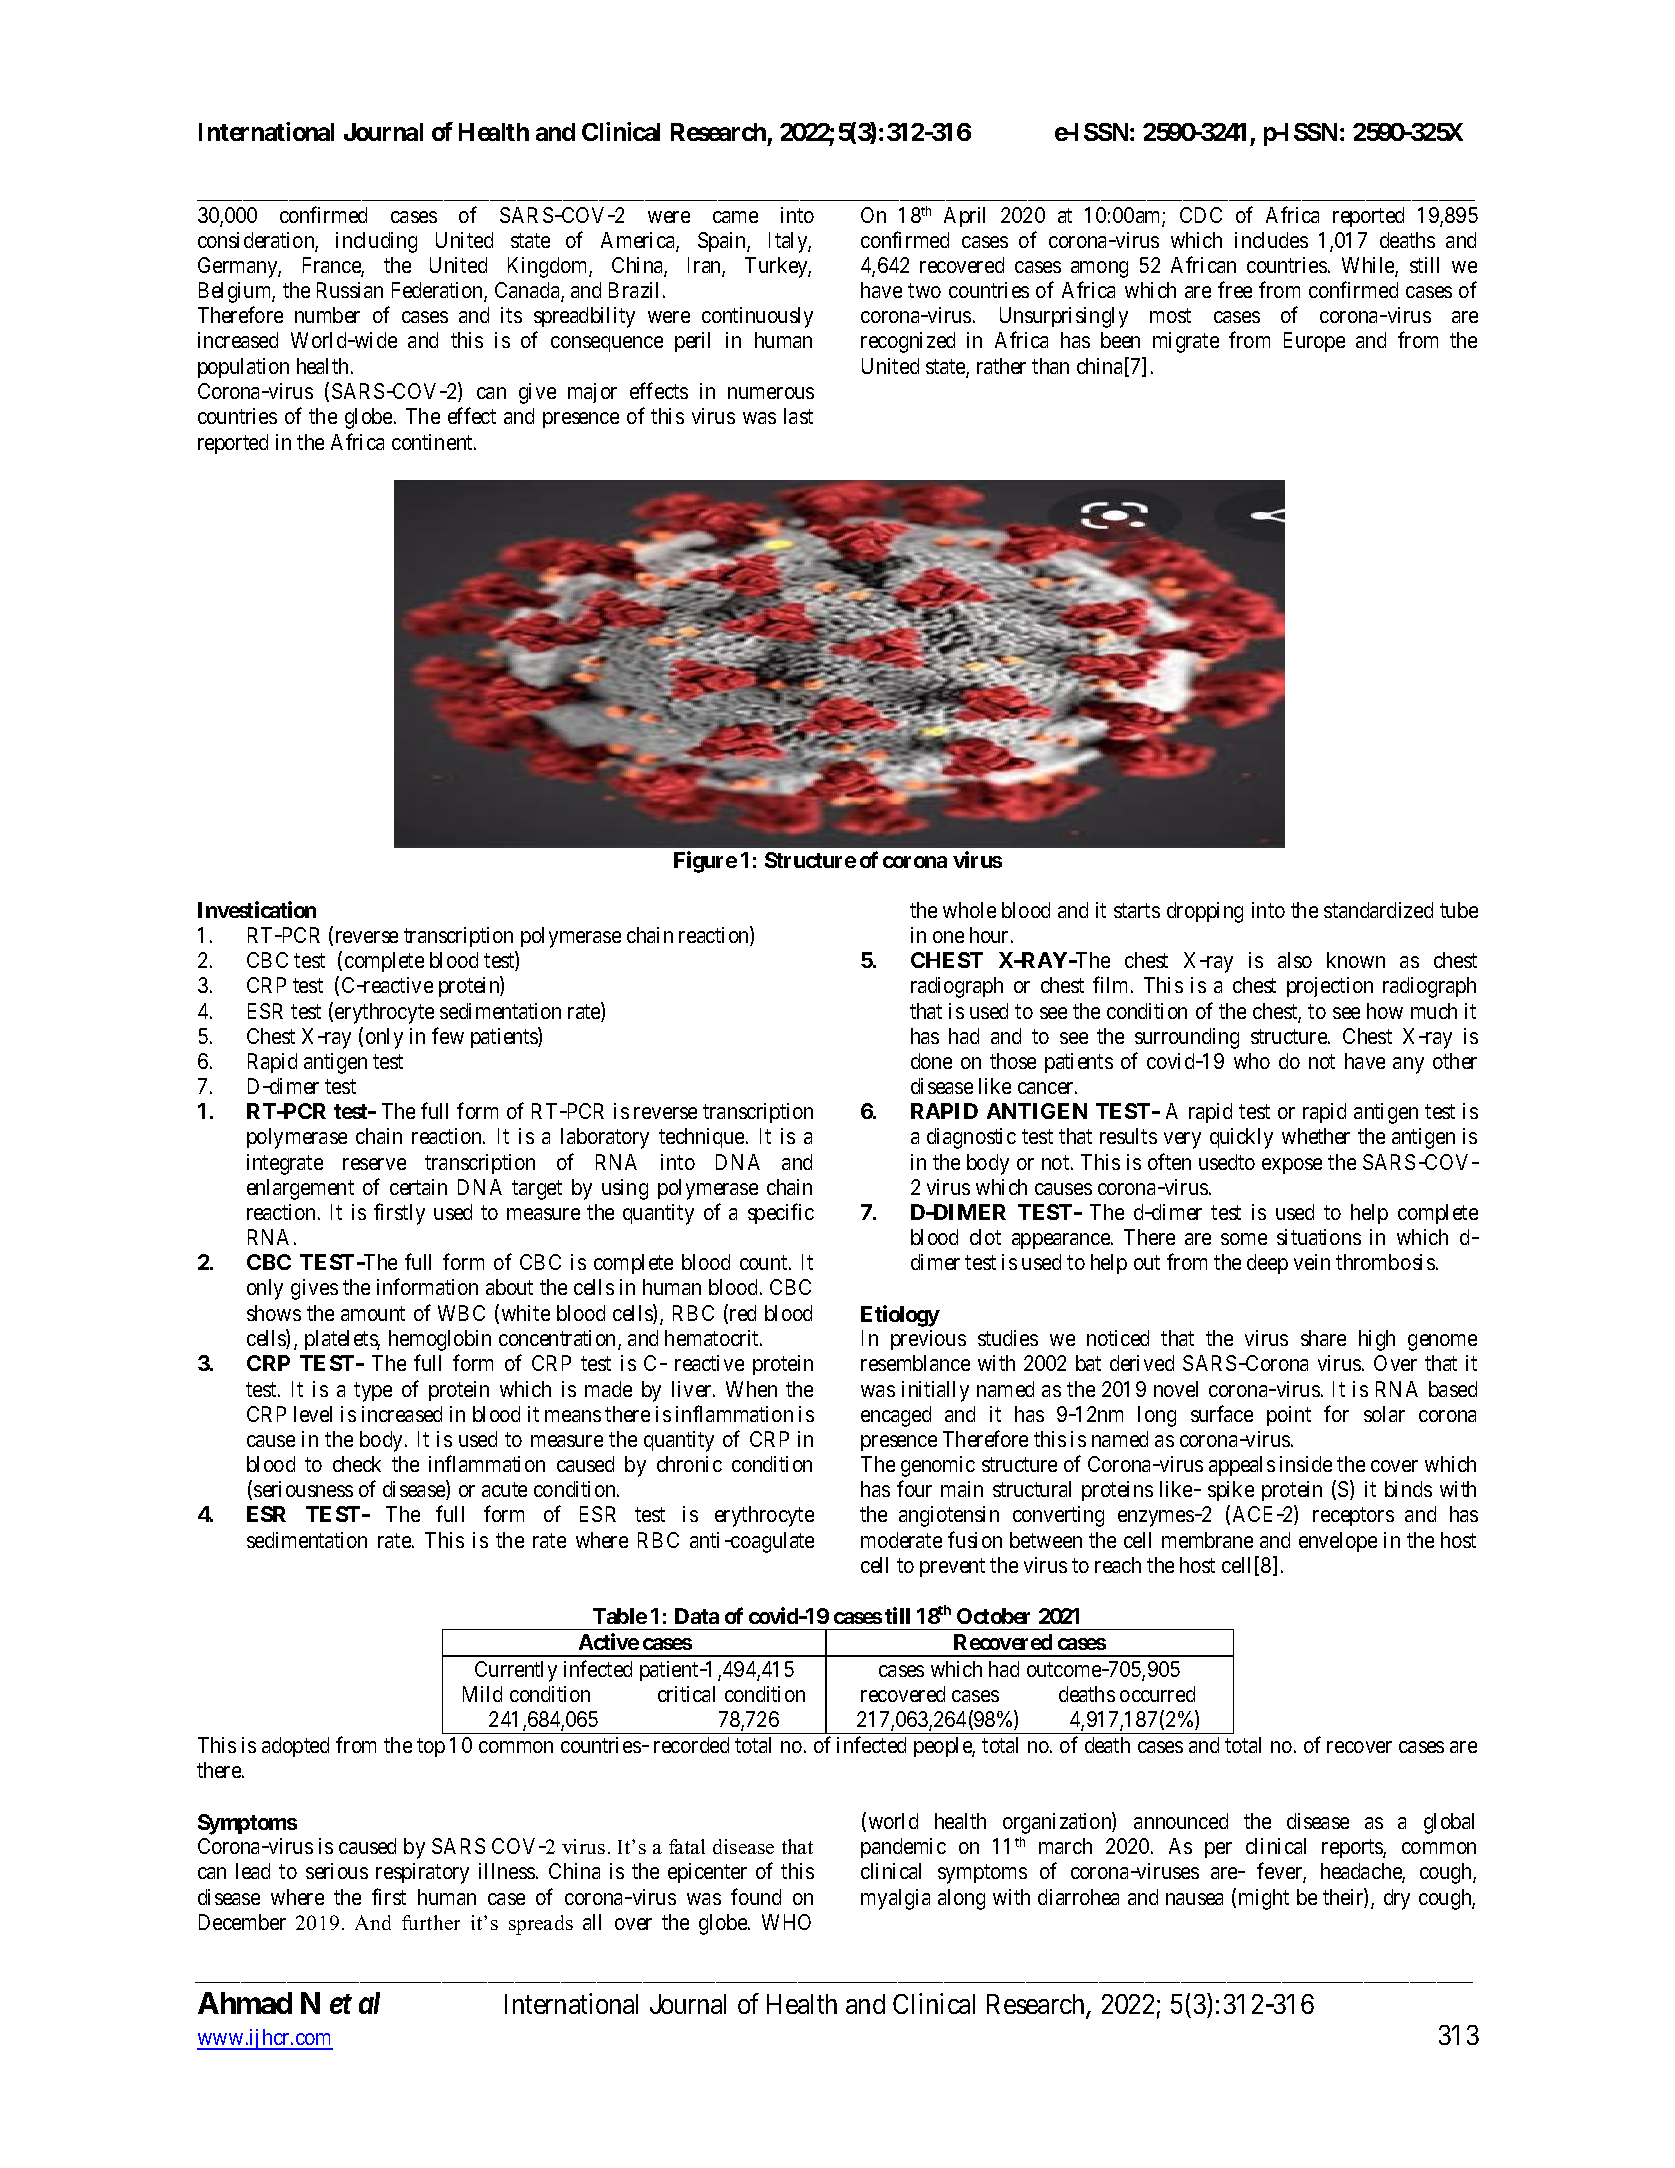  Describe the element at coordinates (952, 1567) in the screenshot. I see `prevent` at that location.
